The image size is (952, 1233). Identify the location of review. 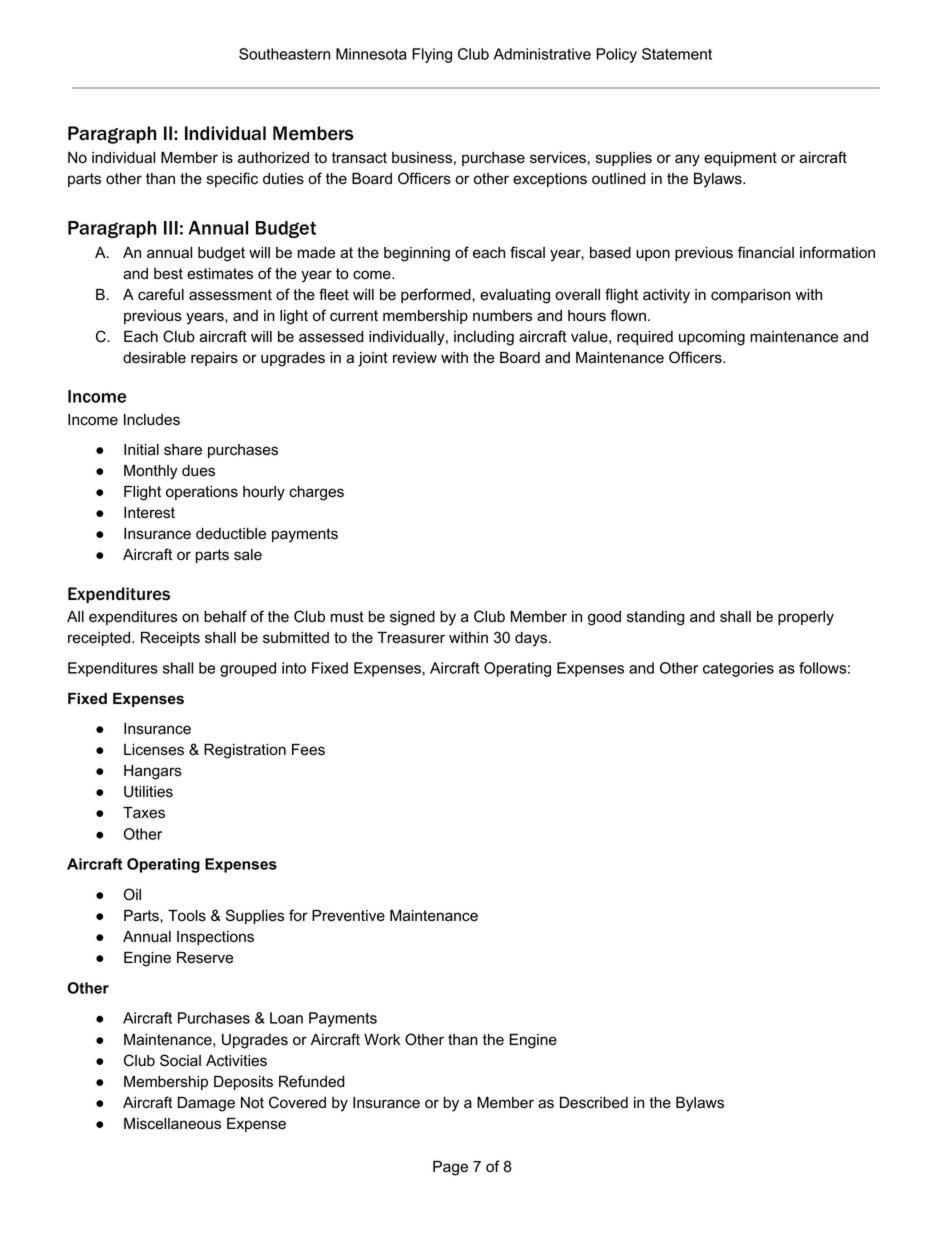
(415, 358).
